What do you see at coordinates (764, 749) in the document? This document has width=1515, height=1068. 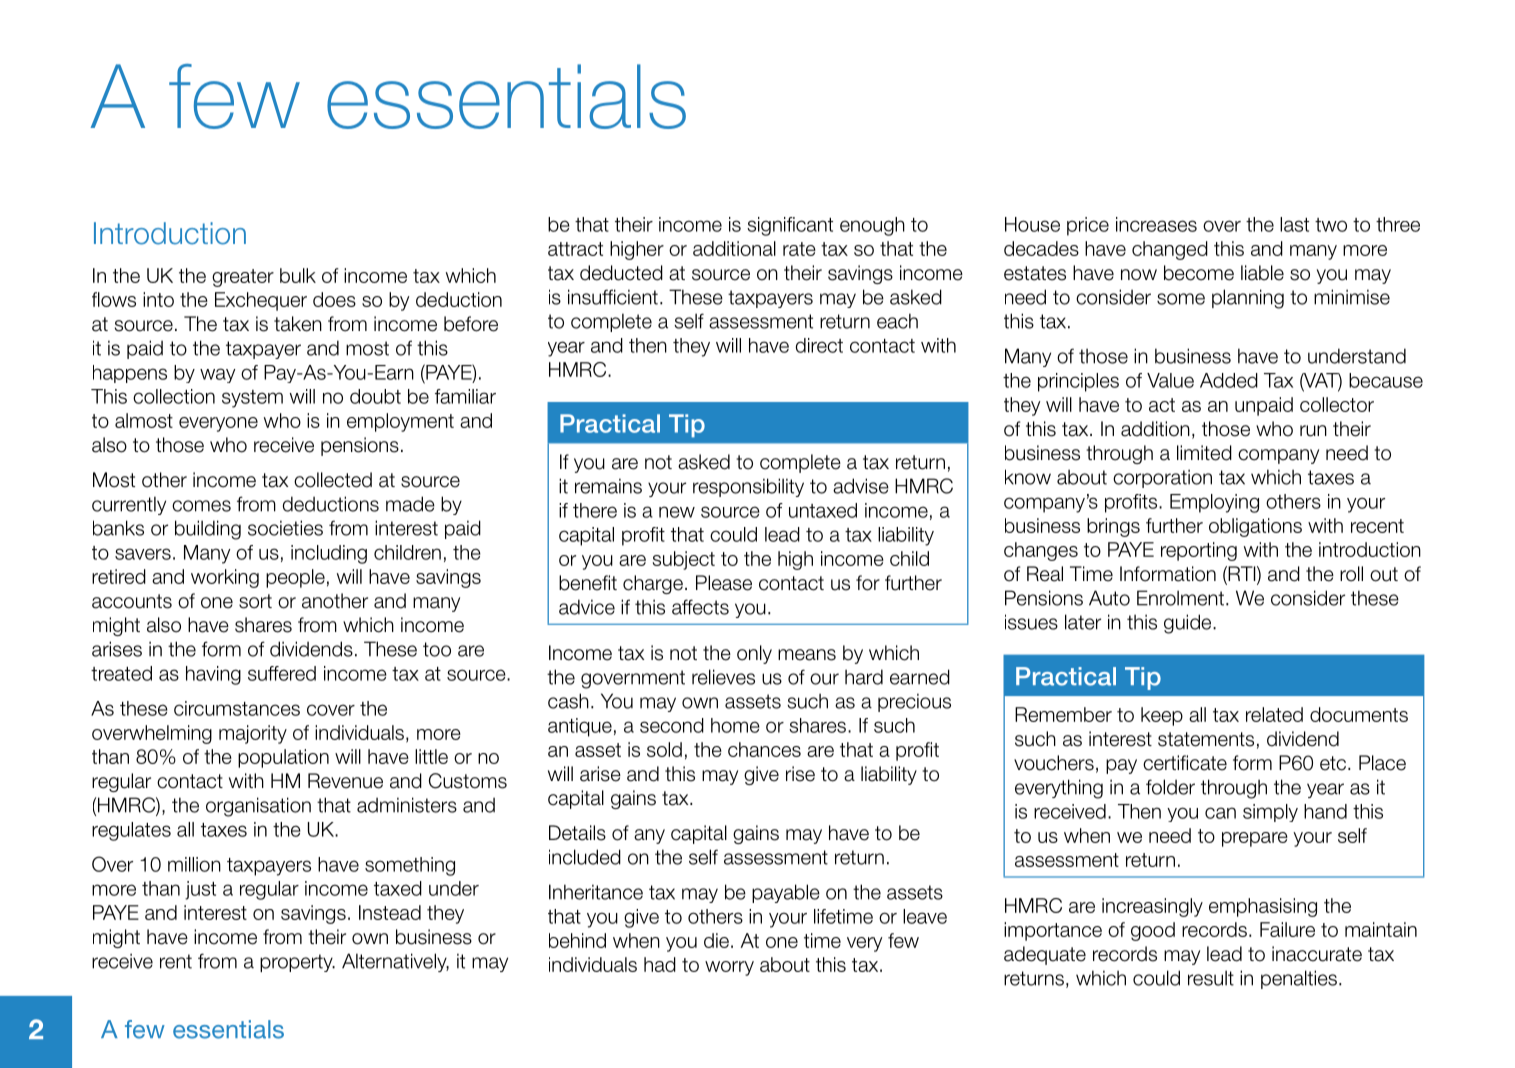 I see `chances` at bounding box center [764, 749].
